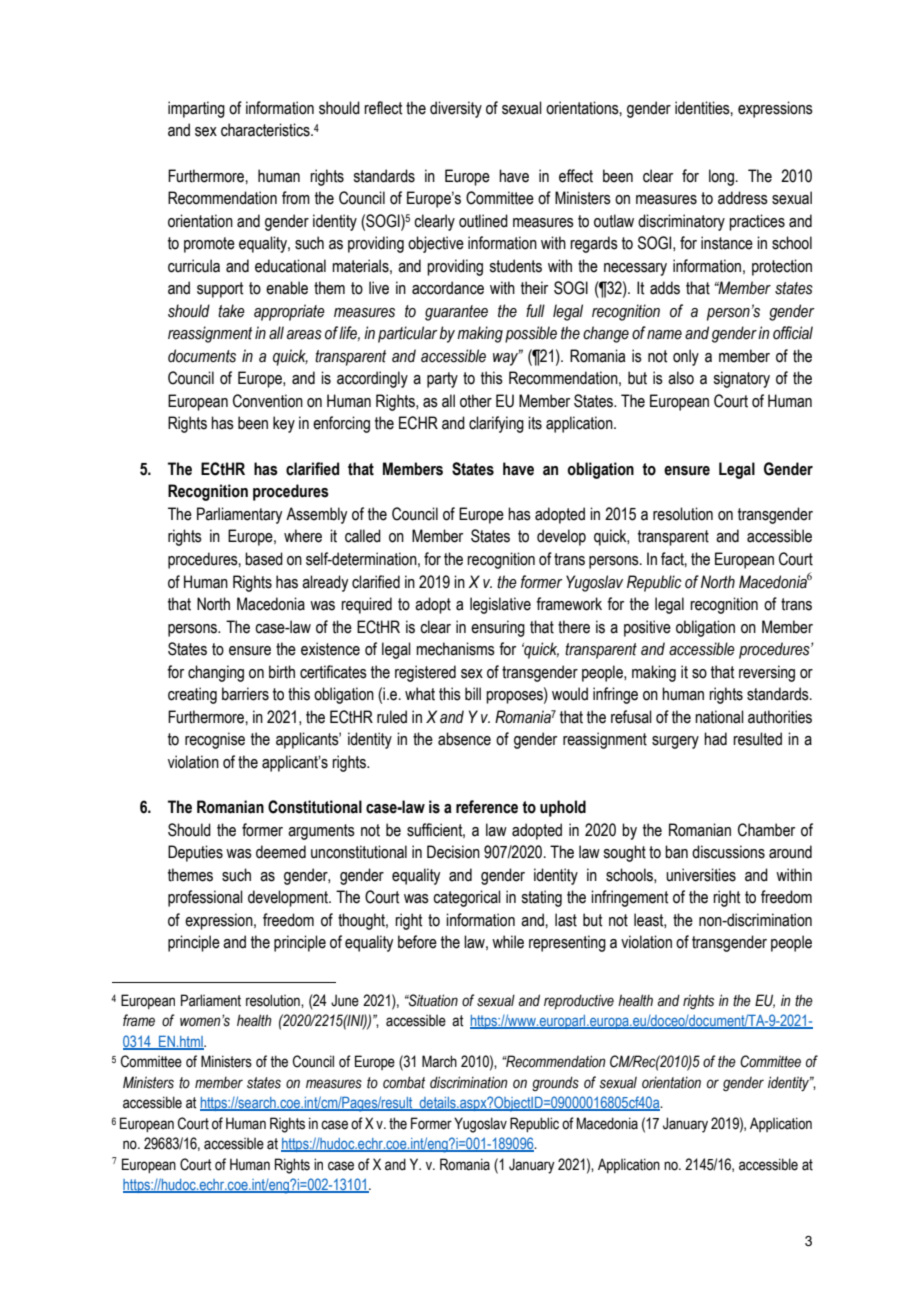 The height and width of the screenshot is (1308, 924). Describe the element at coordinates (579, 1001) in the screenshot. I see `reproductive` at that location.
